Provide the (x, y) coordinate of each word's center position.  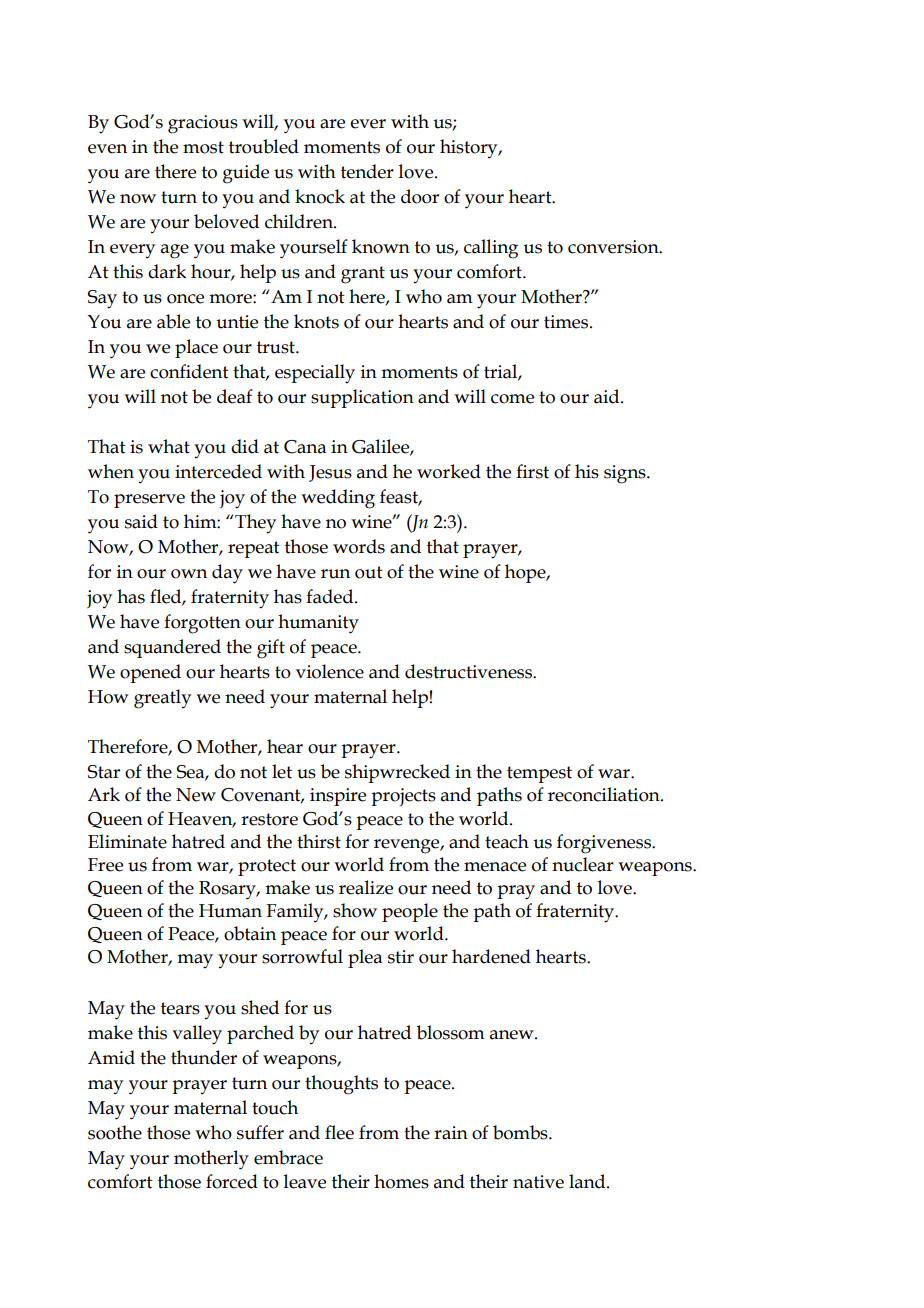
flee (339, 1132)
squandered (172, 648)
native (538, 1182)
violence (330, 671)
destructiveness (469, 671)
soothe (115, 1132)
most (203, 147)
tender (367, 171)
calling (491, 249)
